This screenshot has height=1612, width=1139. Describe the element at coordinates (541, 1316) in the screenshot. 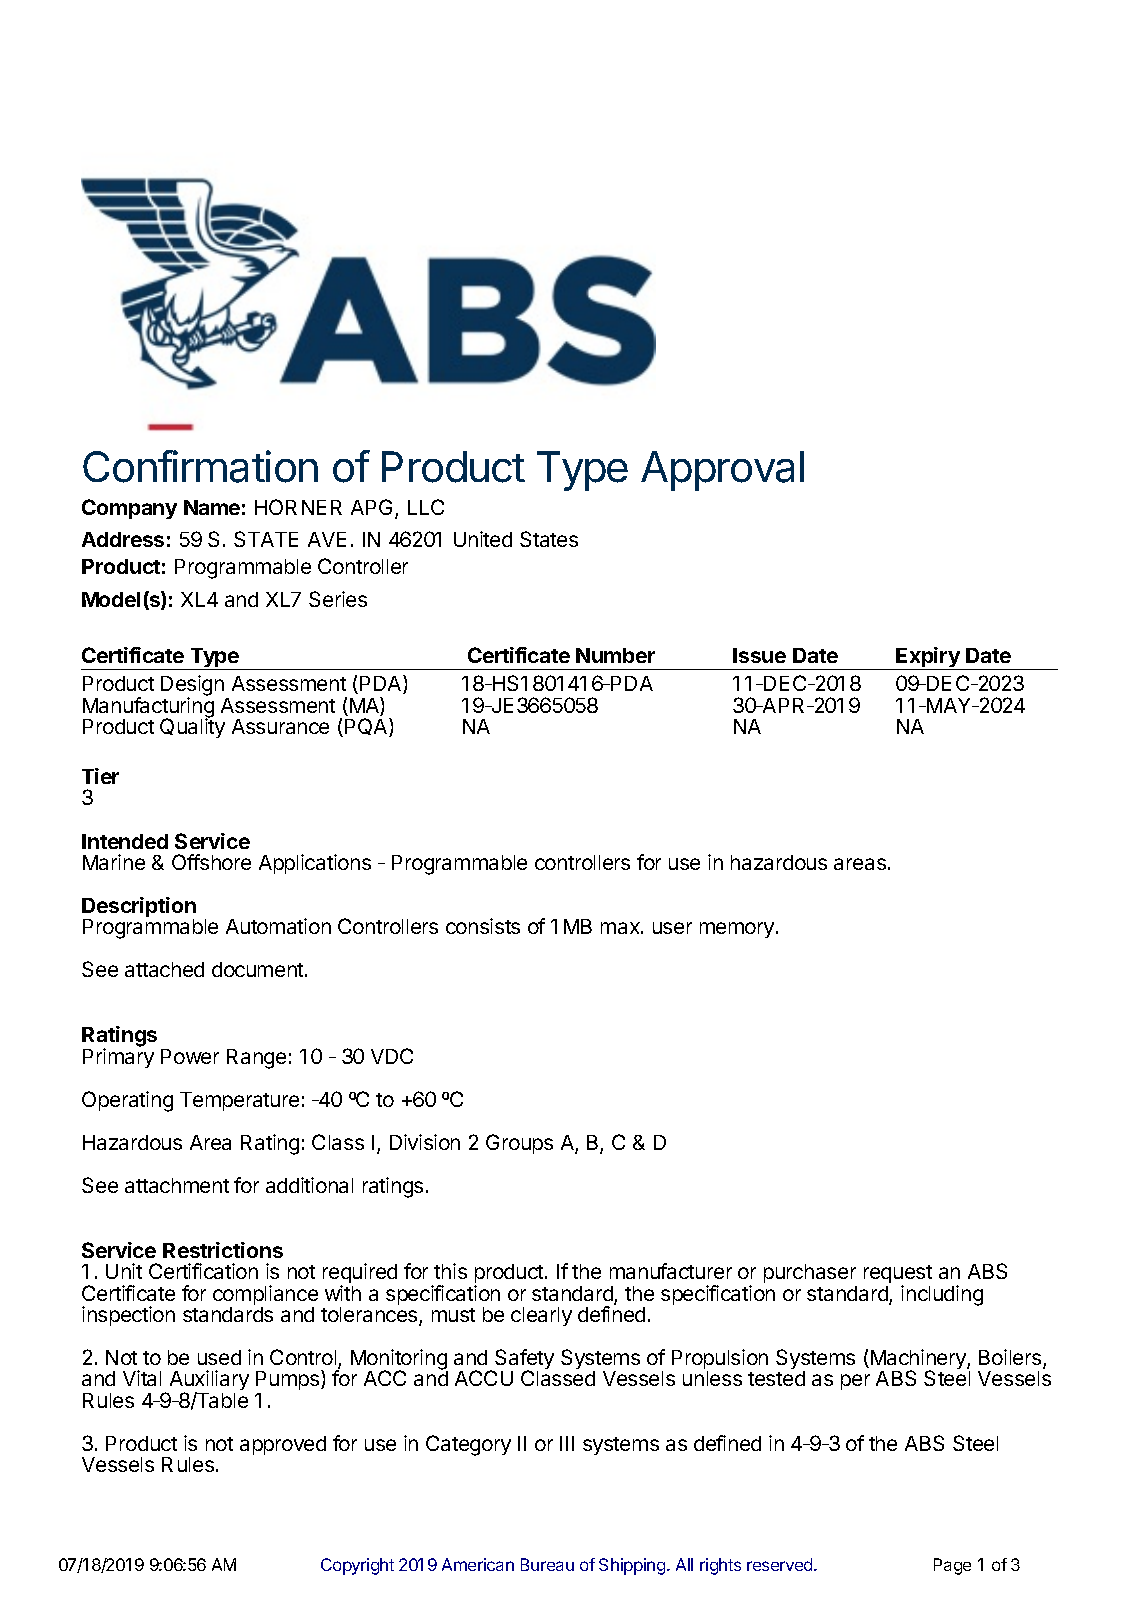

I see `clearly` at that location.
